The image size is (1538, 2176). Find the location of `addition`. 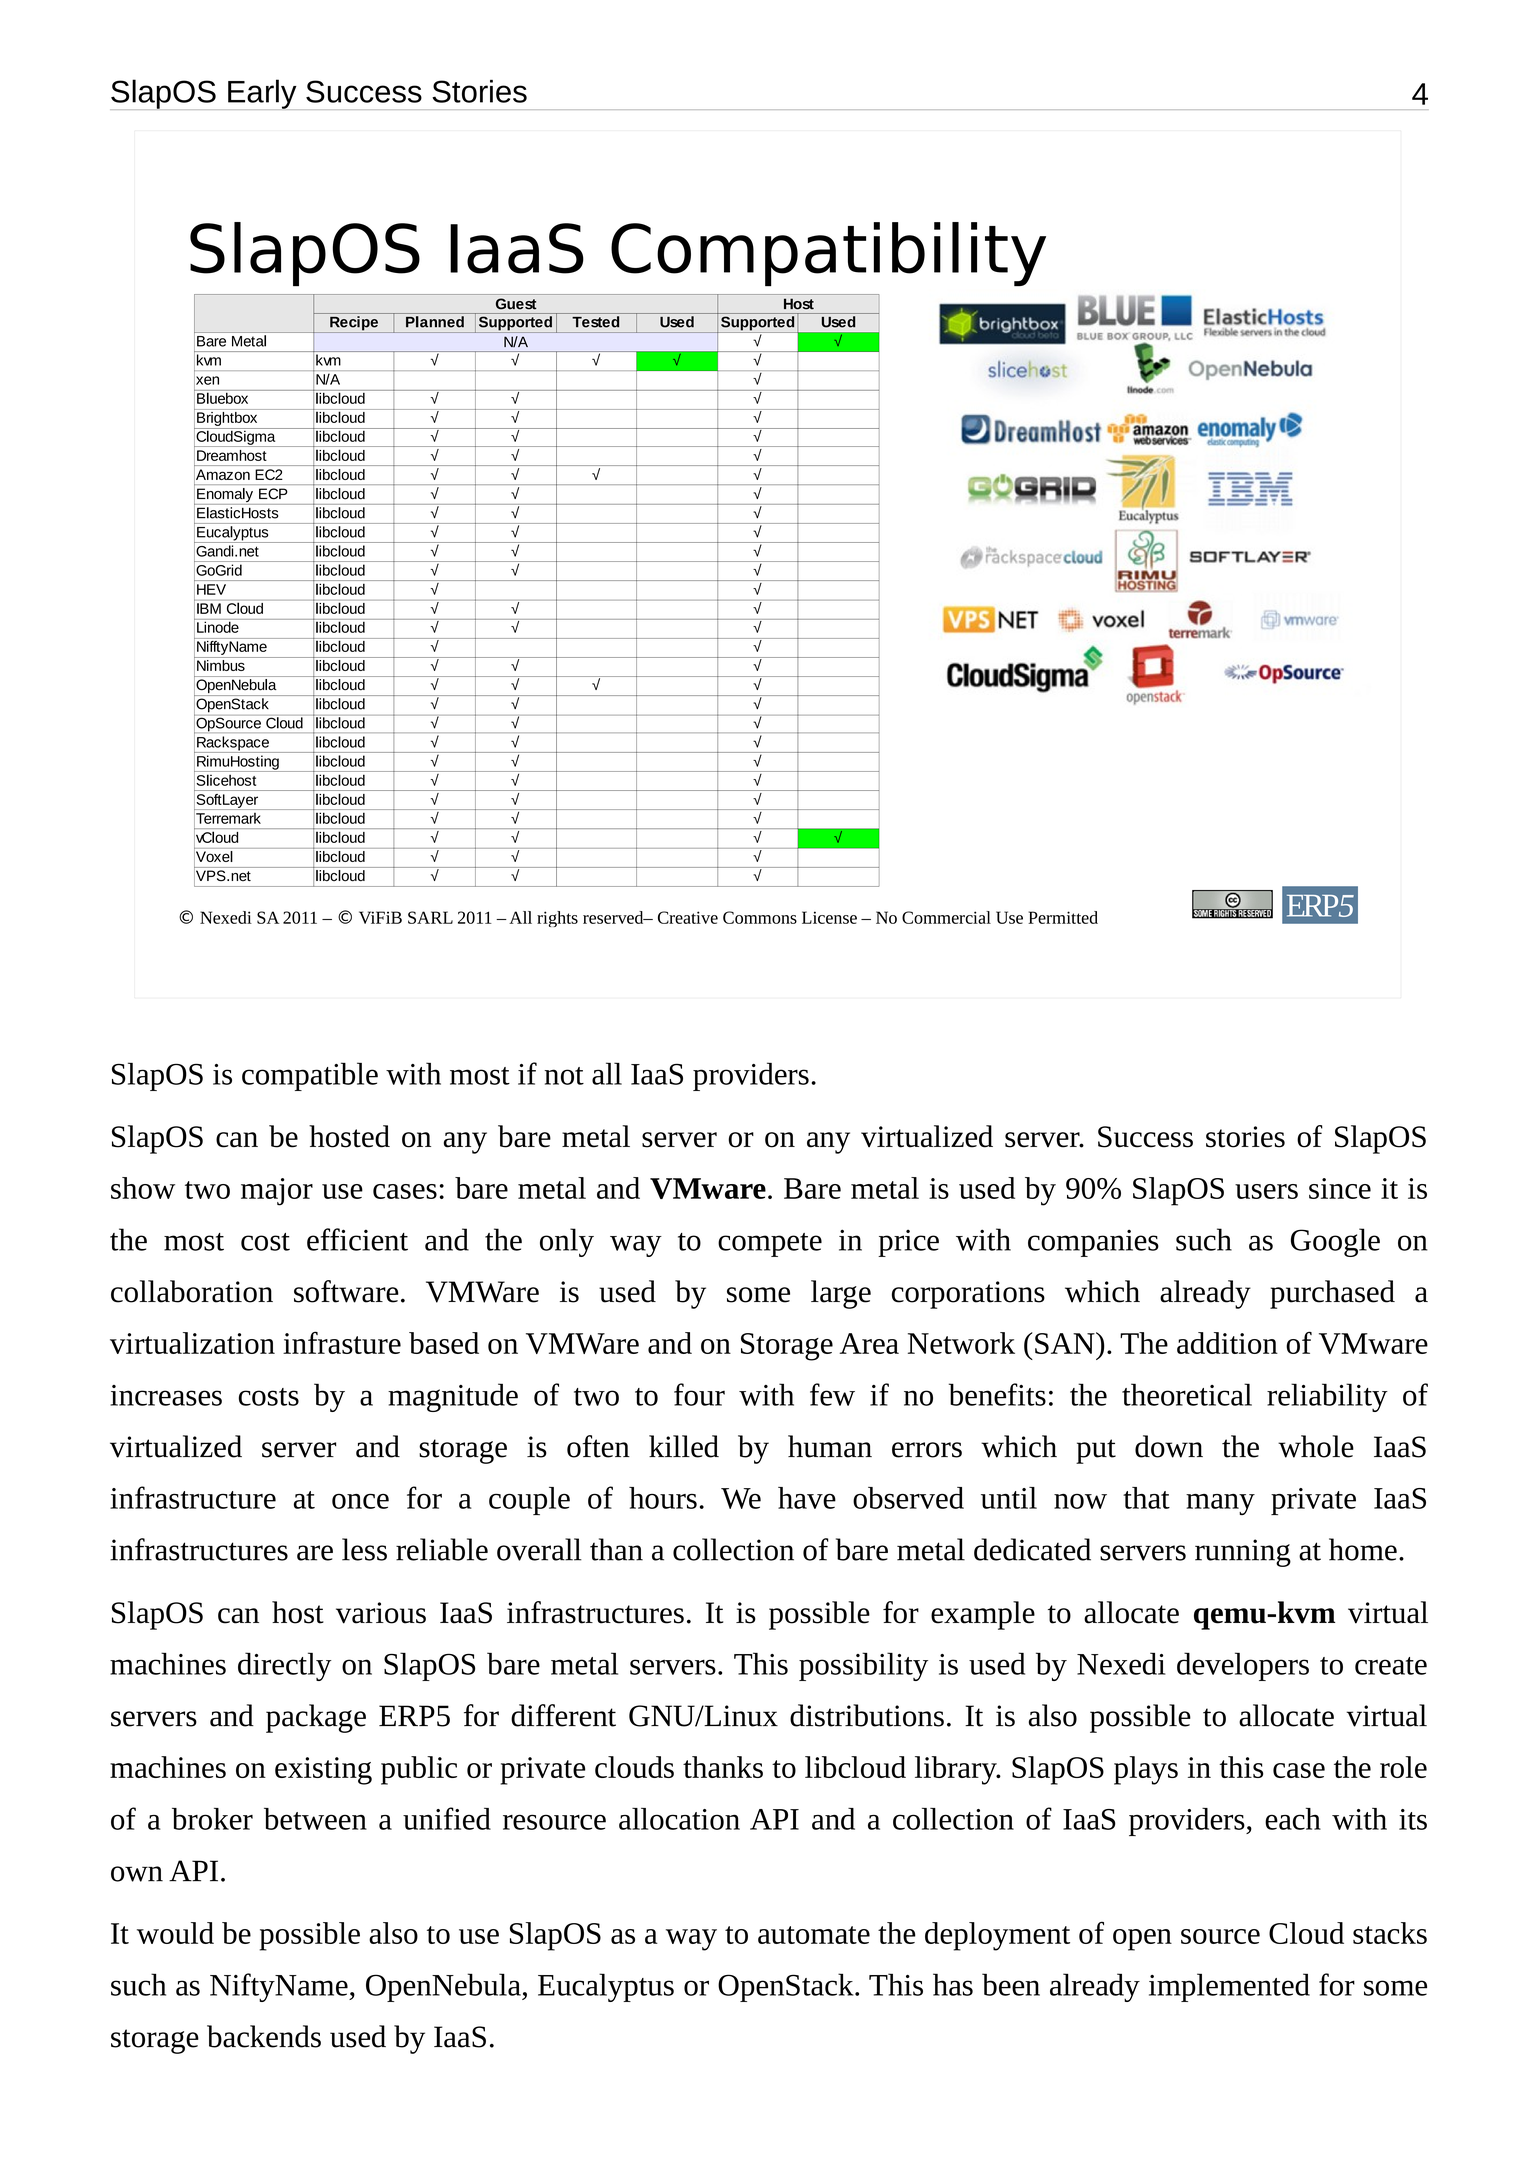

addition is located at coordinates (1227, 1343).
